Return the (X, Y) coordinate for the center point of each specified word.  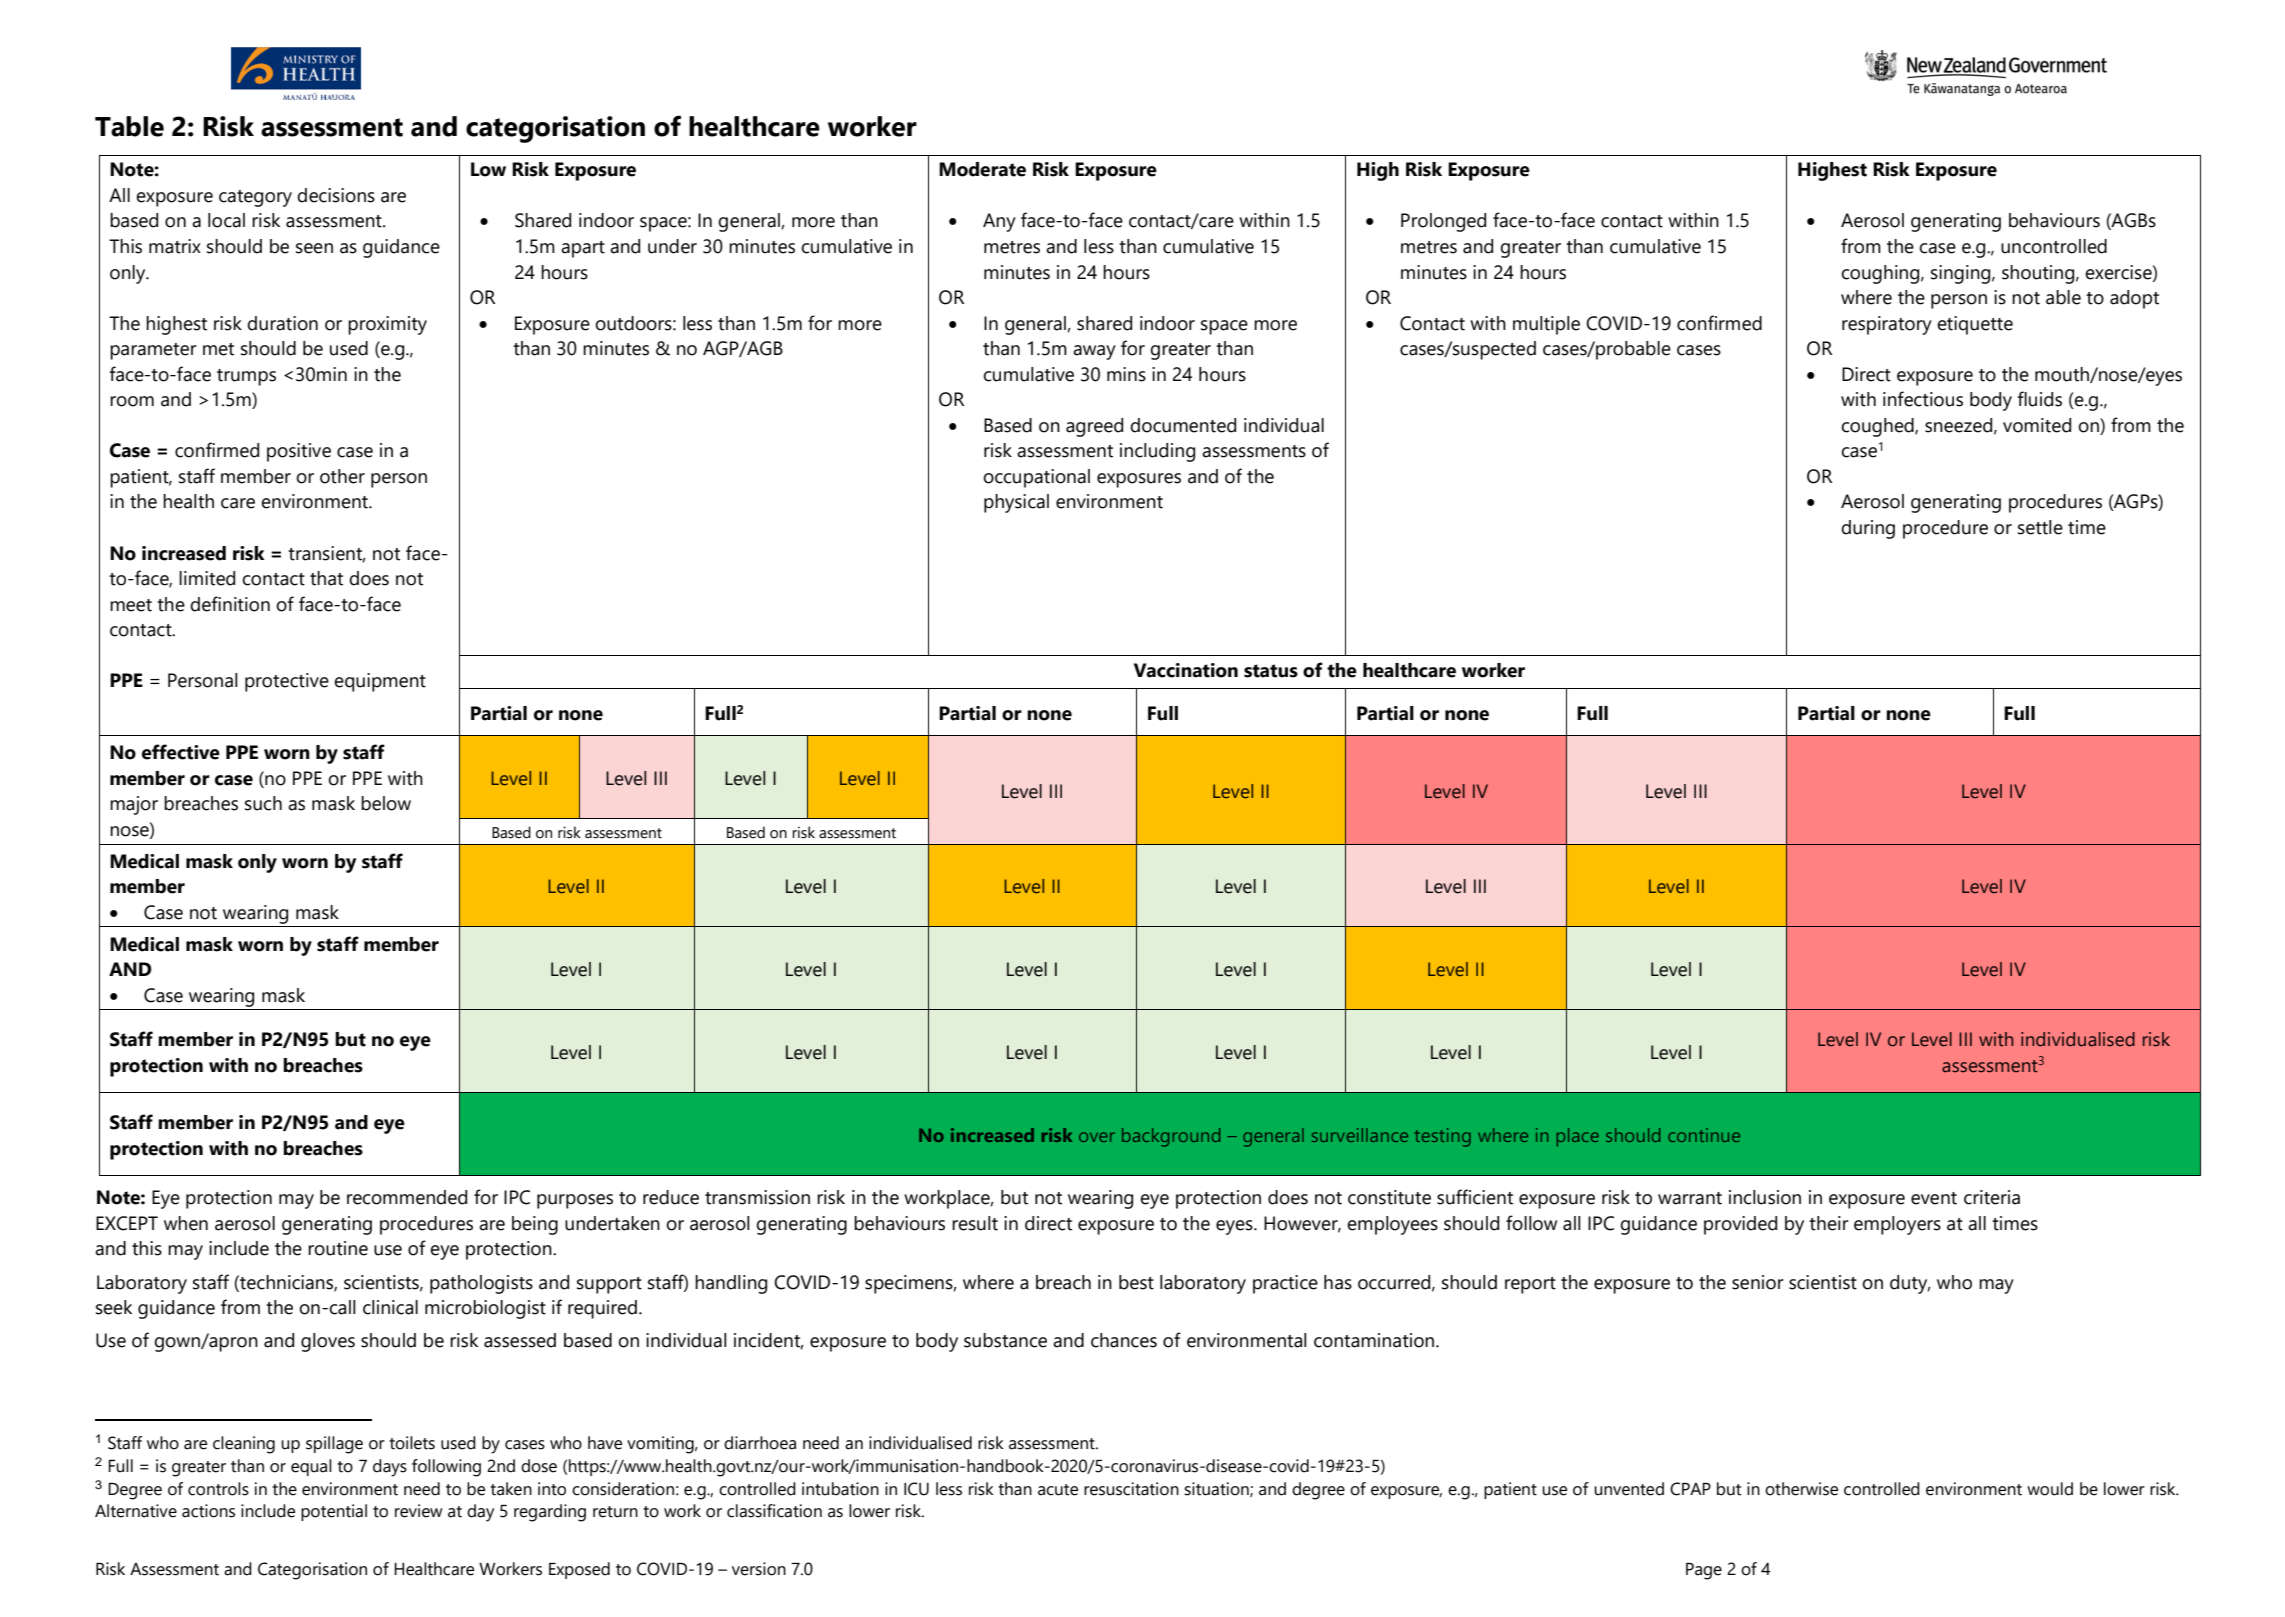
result (975, 1223)
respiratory (1887, 325)
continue (1704, 1135)
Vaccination (1186, 670)
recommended (407, 1197)
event (1934, 1198)
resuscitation (1131, 1489)
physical (1016, 503)
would (2050, 1489)
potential (334, 1512)
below (386, 803)
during (1868, 529)
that (326, 578)
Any (999, 222)
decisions (336, 195)
